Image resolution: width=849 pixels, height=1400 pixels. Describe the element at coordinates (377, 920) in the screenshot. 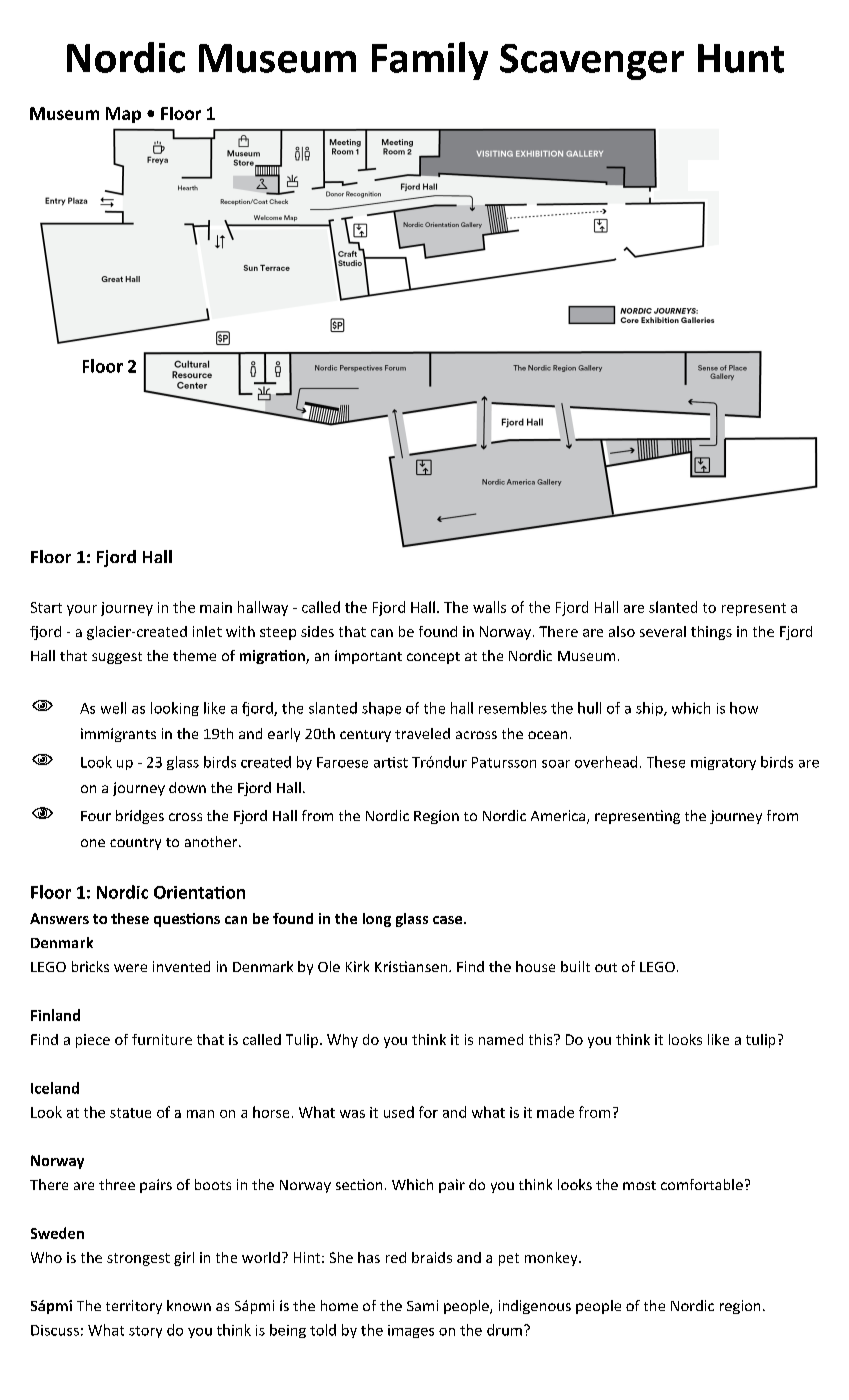

I see `long` at that location.
